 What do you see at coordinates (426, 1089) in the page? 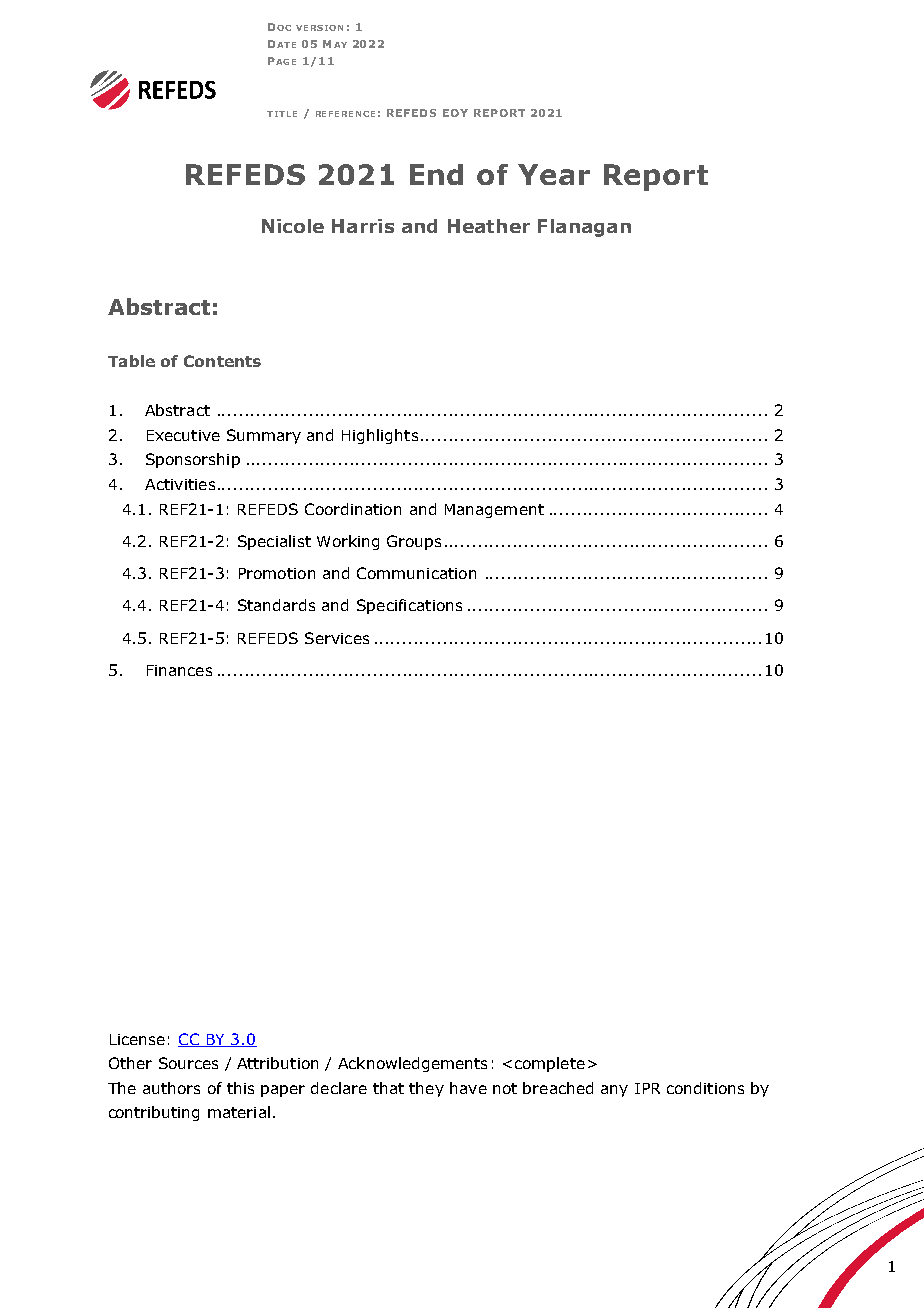
I see `they` at bounding box center [426, 1089].
